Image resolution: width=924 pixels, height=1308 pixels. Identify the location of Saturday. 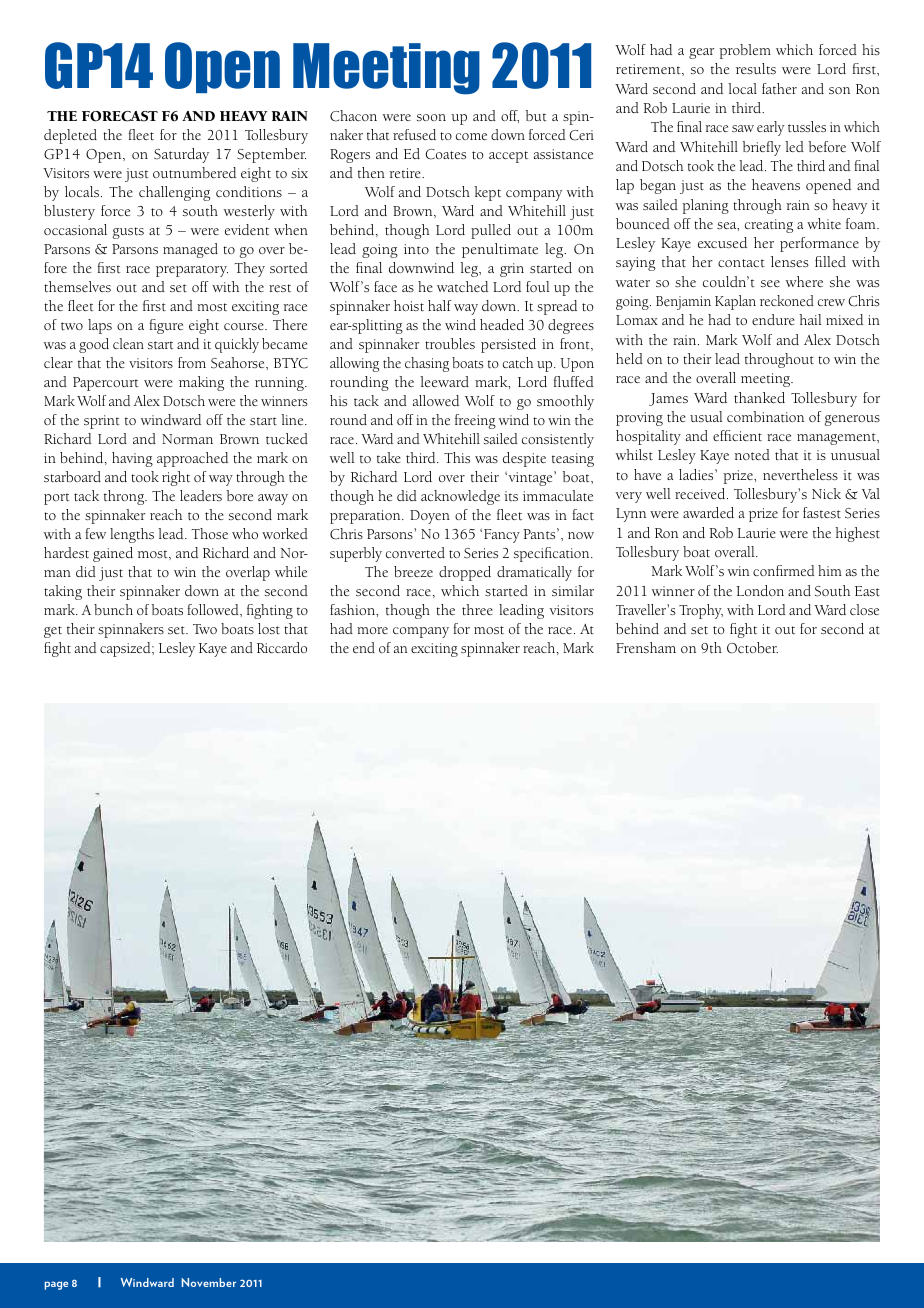
(181, 155).
